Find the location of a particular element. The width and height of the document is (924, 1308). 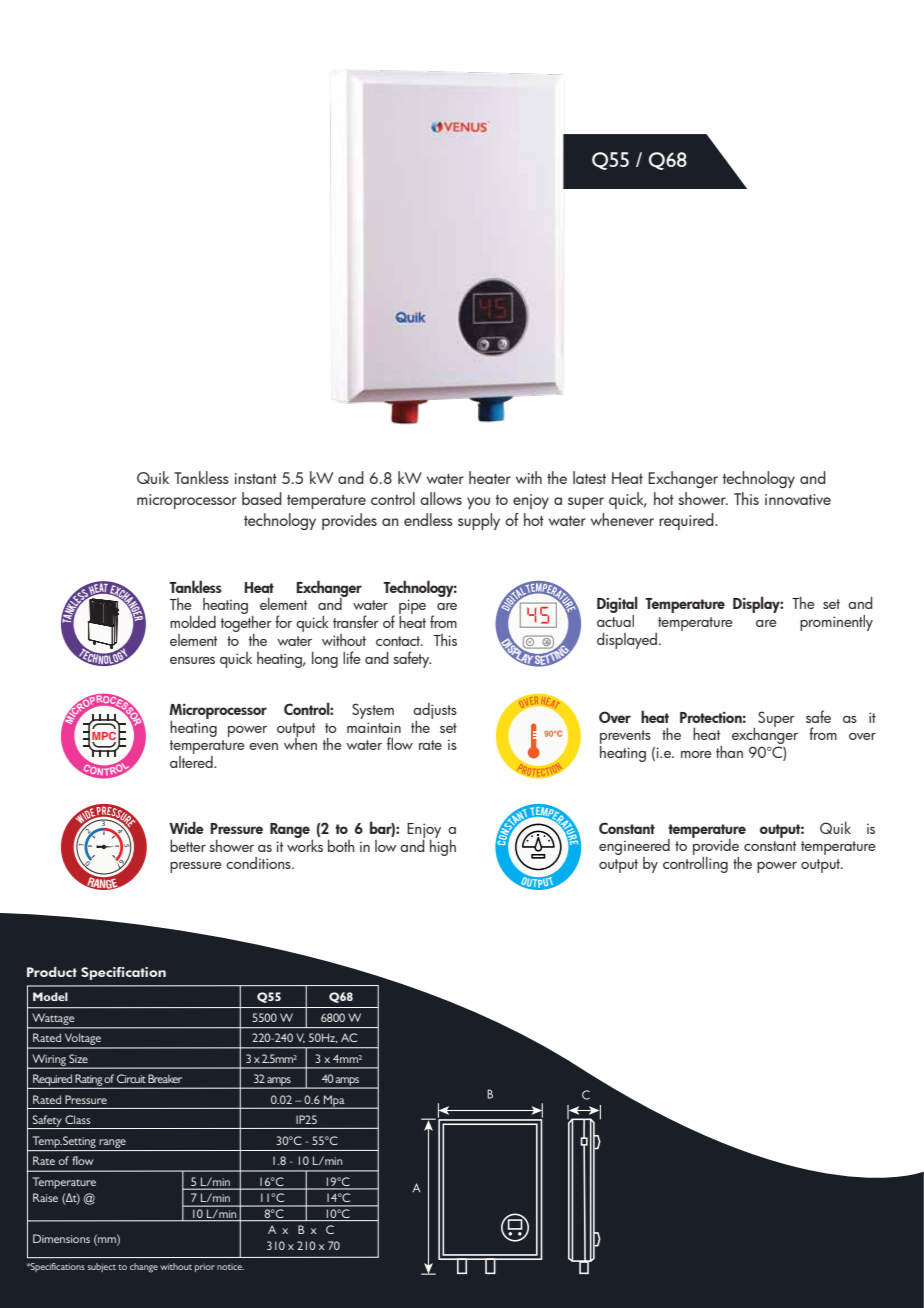

allows is located at coordinates (441, 498).
